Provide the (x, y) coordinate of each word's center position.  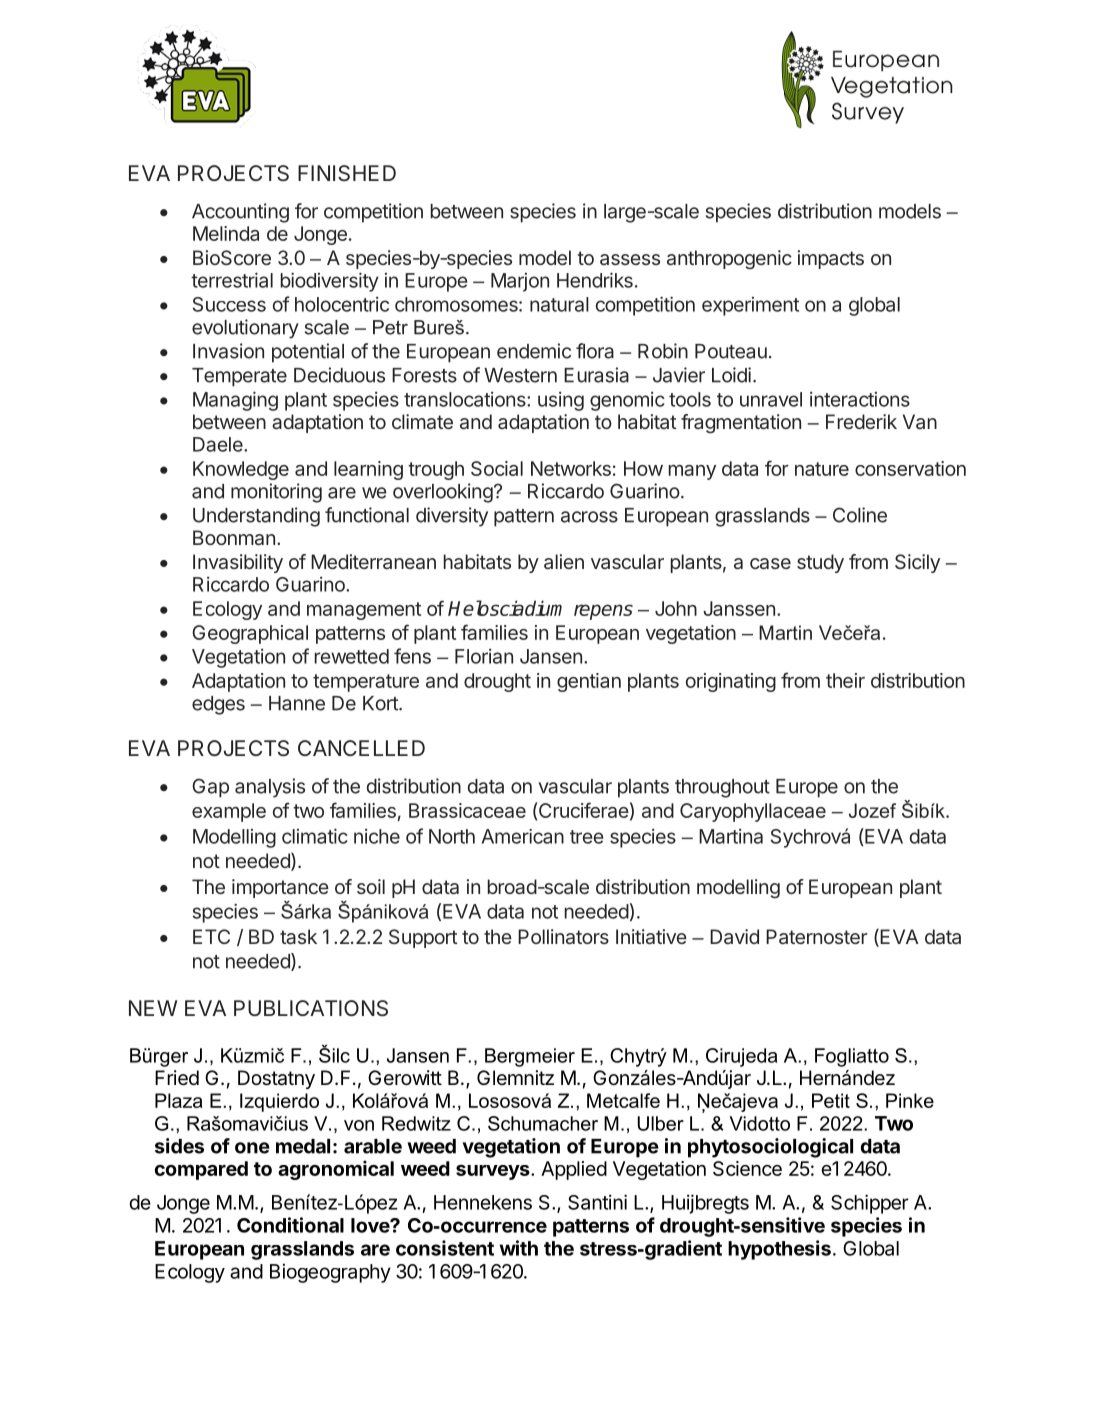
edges (218, 705)
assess (630, 259)
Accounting (240, 213)
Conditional (290, 1225)
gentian (589, 682)
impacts (831, 259)
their (845, 680)
